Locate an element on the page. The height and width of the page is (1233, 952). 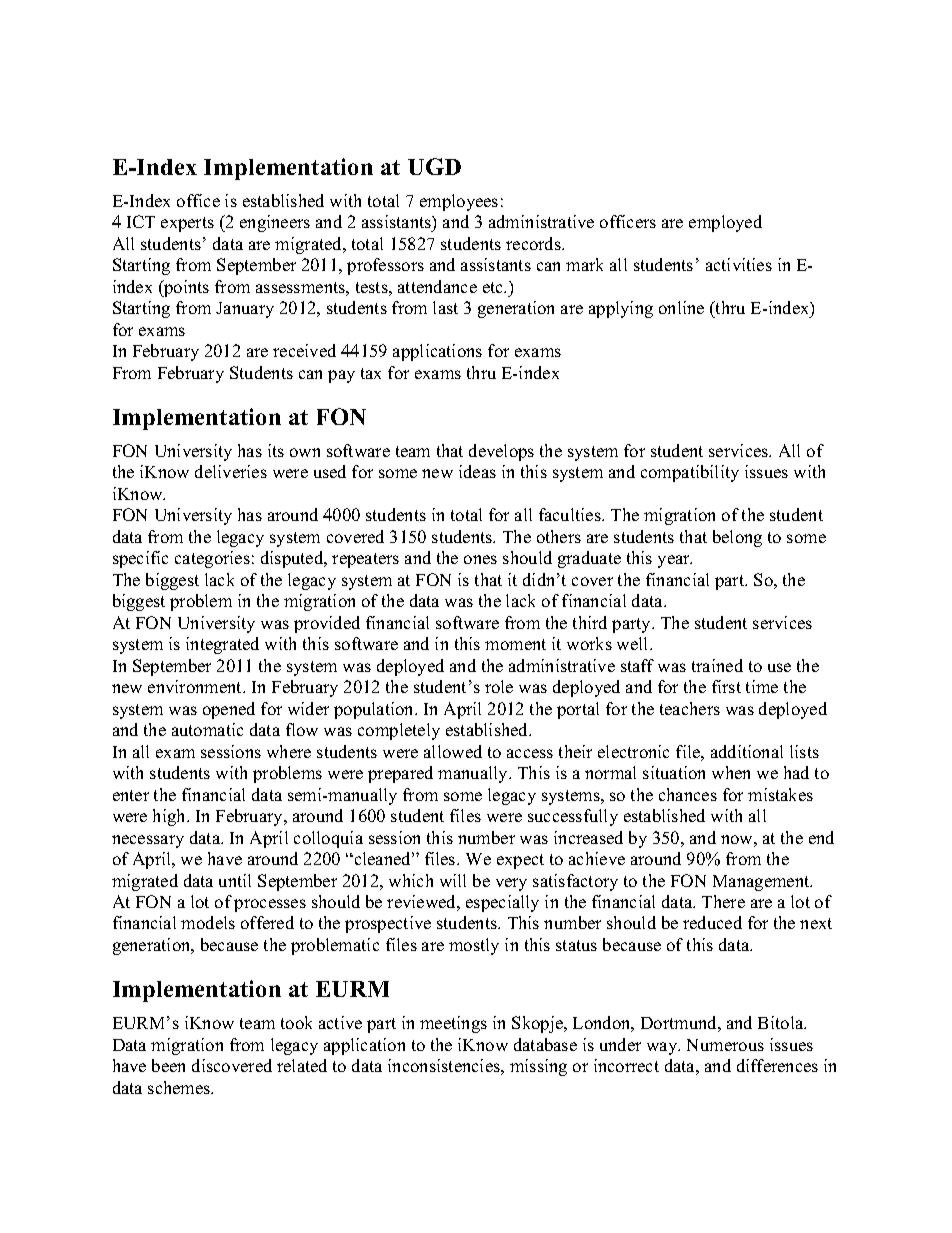
employees is located at coordinates (459, 202).
